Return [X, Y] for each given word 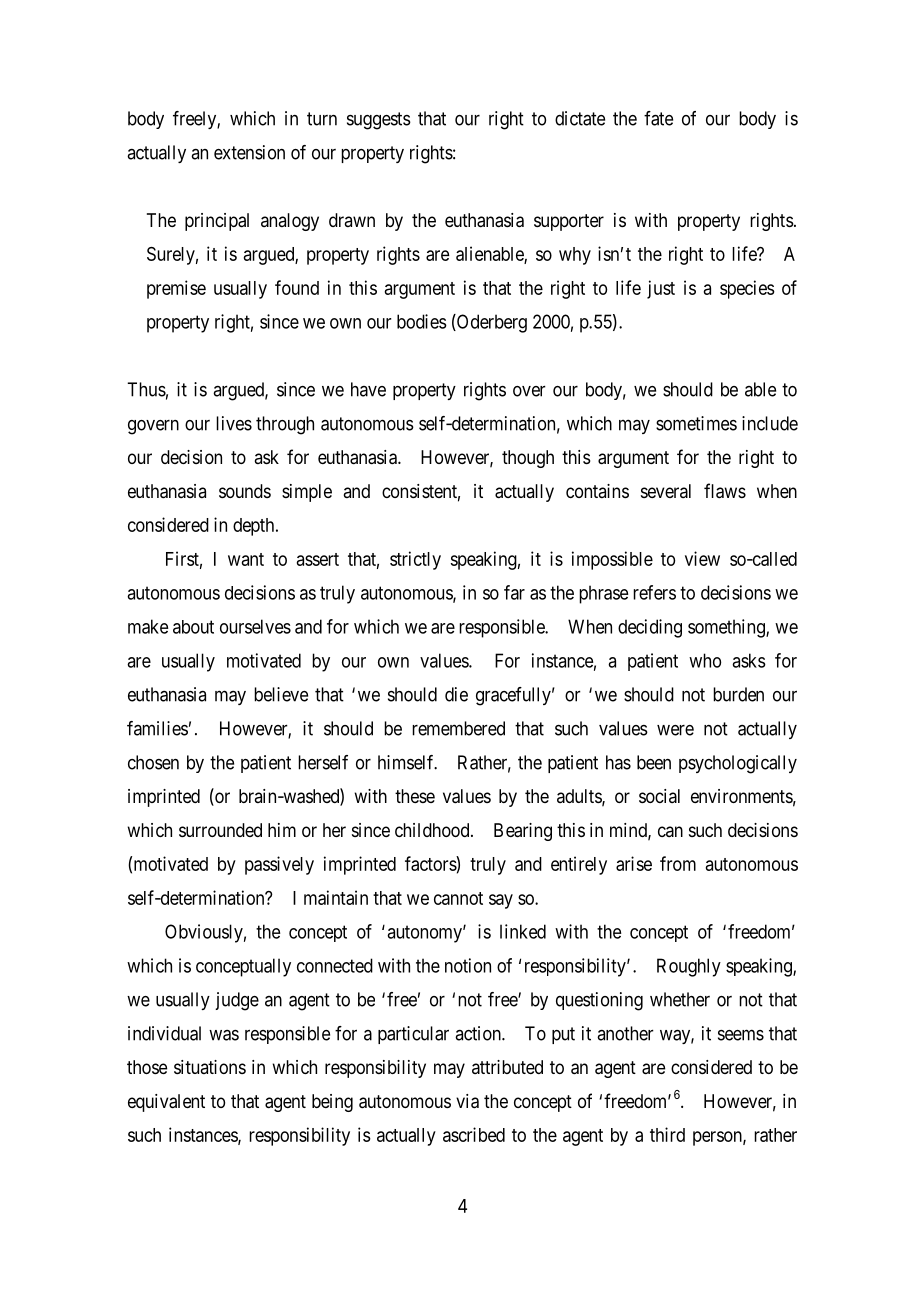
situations [210, 1067]
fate [658, 118]
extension [249, 152]
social [659, 796]
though [528, 459]
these [415, 796]
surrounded [220, 830]
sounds [245, 491]
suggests [379, 121]
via [467, 1101]
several [666, 491]
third [667, 1134]
